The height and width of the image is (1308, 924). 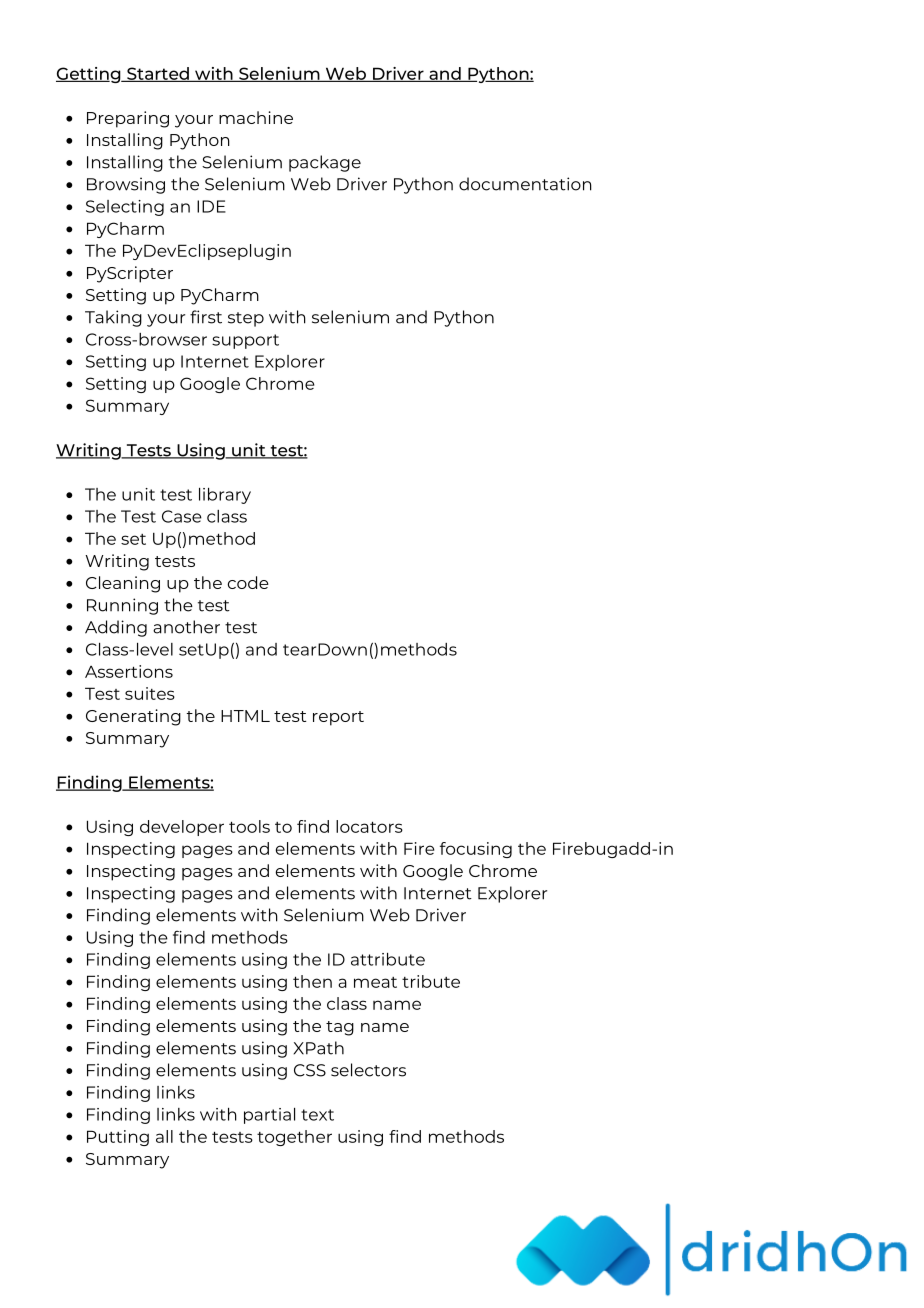 What do you see at coordinates (128, 119) in the image?
I see `Preparing` at bounding box center [128, 119].
